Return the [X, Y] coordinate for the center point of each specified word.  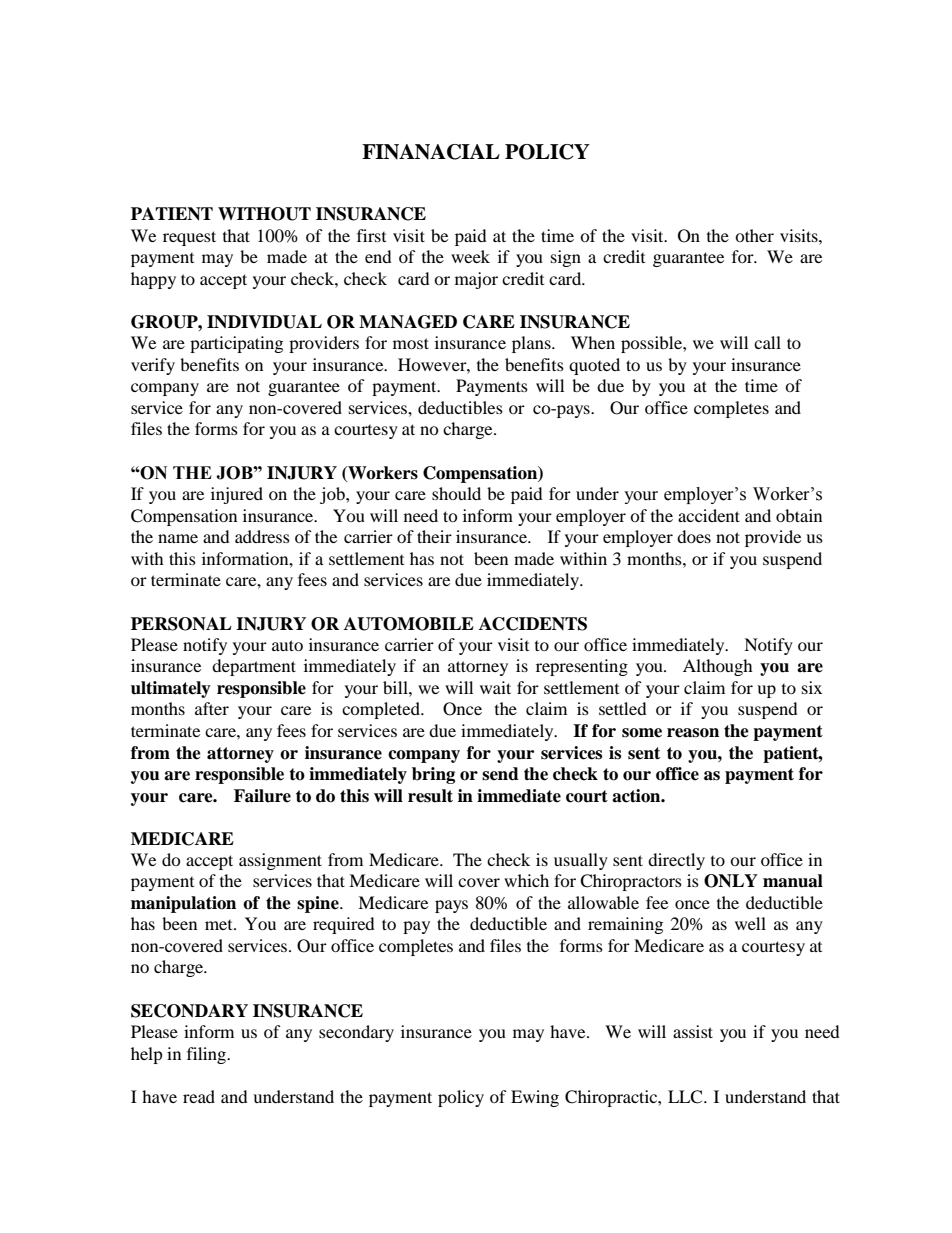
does [694, 536]
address [262, 536]
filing [208, 1055]
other [754, 235]
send [500, 774]
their [434, 536]
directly [676, 861]
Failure [262, 796]
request [189, 238]
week [470, 256]
